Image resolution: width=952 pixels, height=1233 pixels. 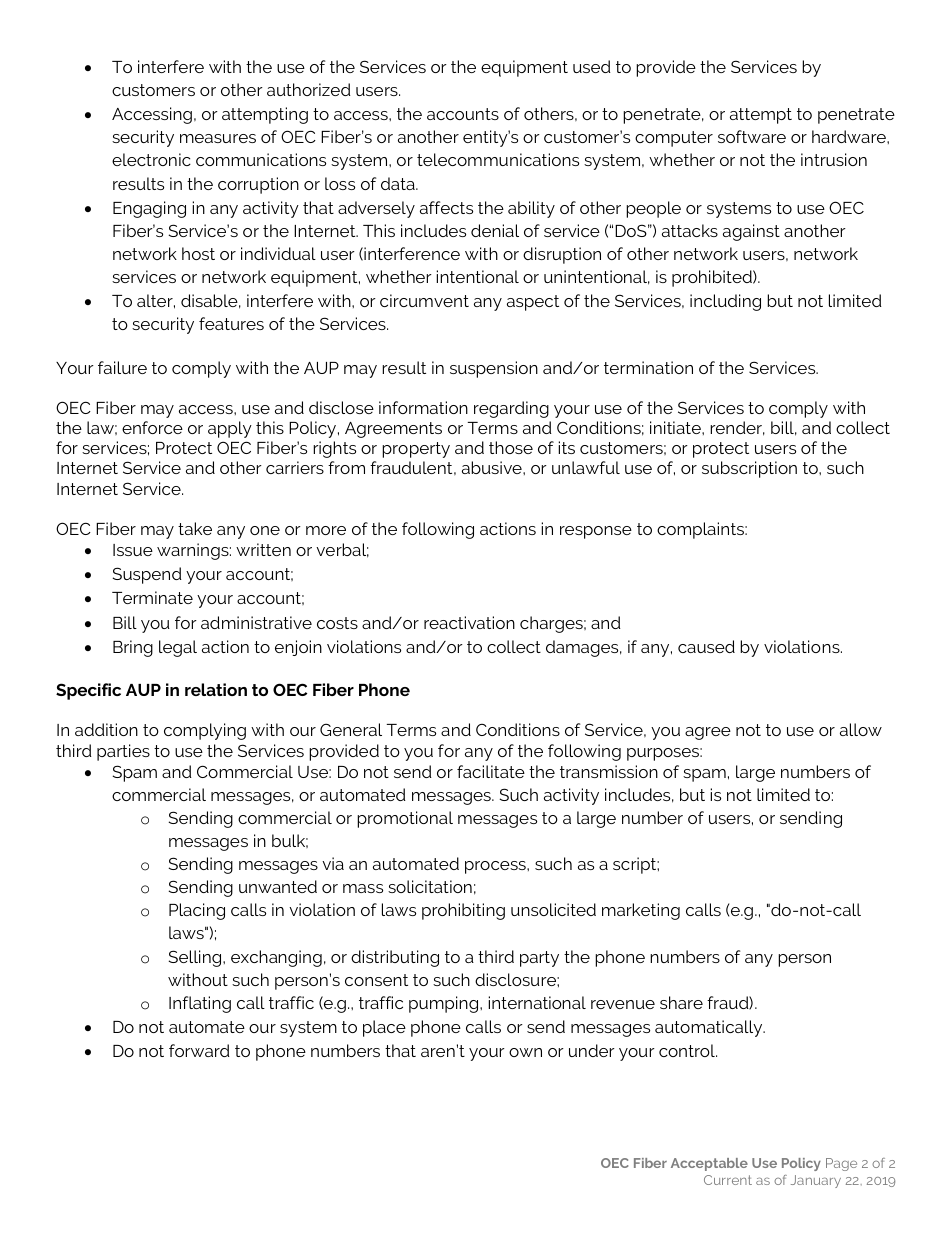 What do you see at coordinates (728, 1180) in the image?
I see `Current` at bounding box center [728, 1180].
